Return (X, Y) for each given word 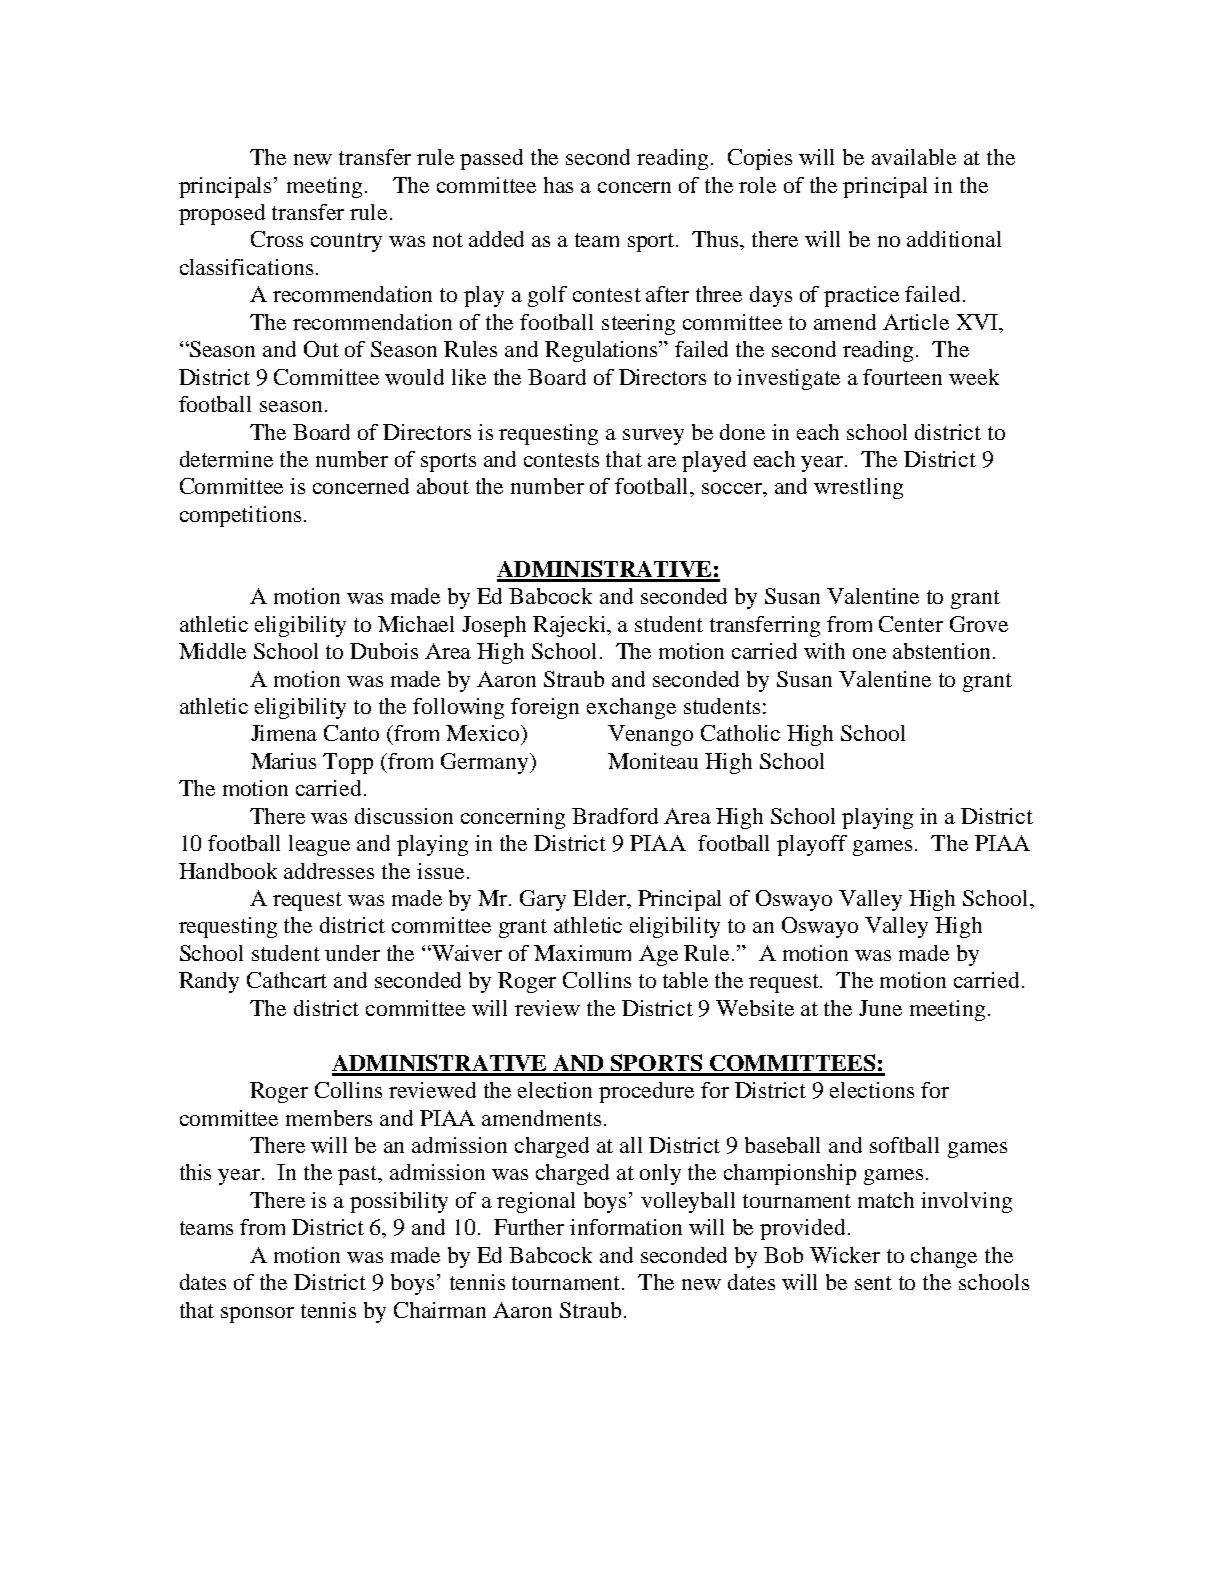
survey (653, 437)
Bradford (615, 816)
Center (911, 624)
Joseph (494, 626)
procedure (646, 1092)
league (319, 845)
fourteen (902, 377)
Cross (277, 239)
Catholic (740, 733)
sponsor (257, 1315)
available (914, 157)
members (329, 1118)
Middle (212, 651)
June (880, 1008)
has (558, 185)
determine (226, 459)
